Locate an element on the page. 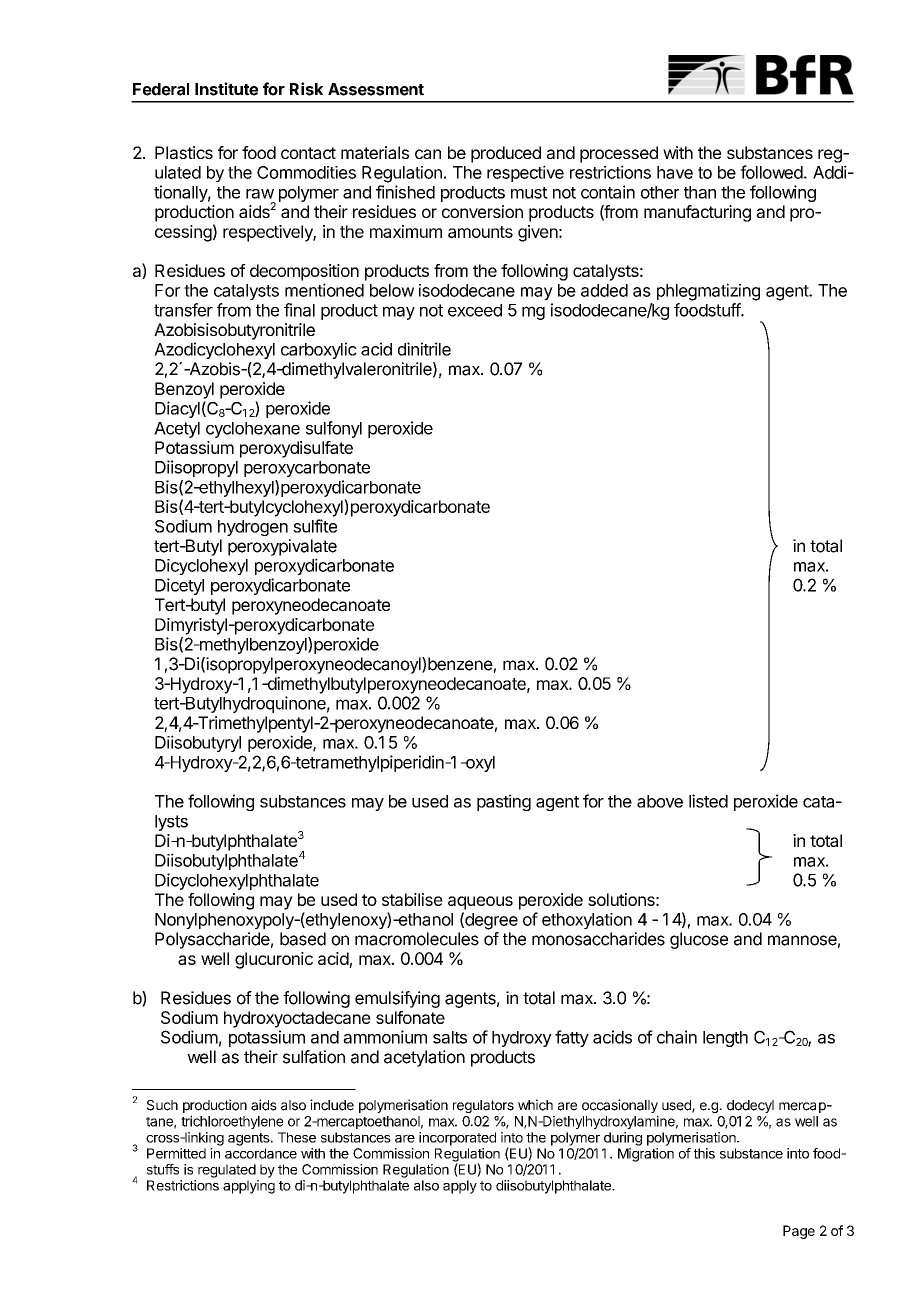 Image resolution: width=924 pixels, height=1308 pixels. listed is located at coordinates (708, 801).
